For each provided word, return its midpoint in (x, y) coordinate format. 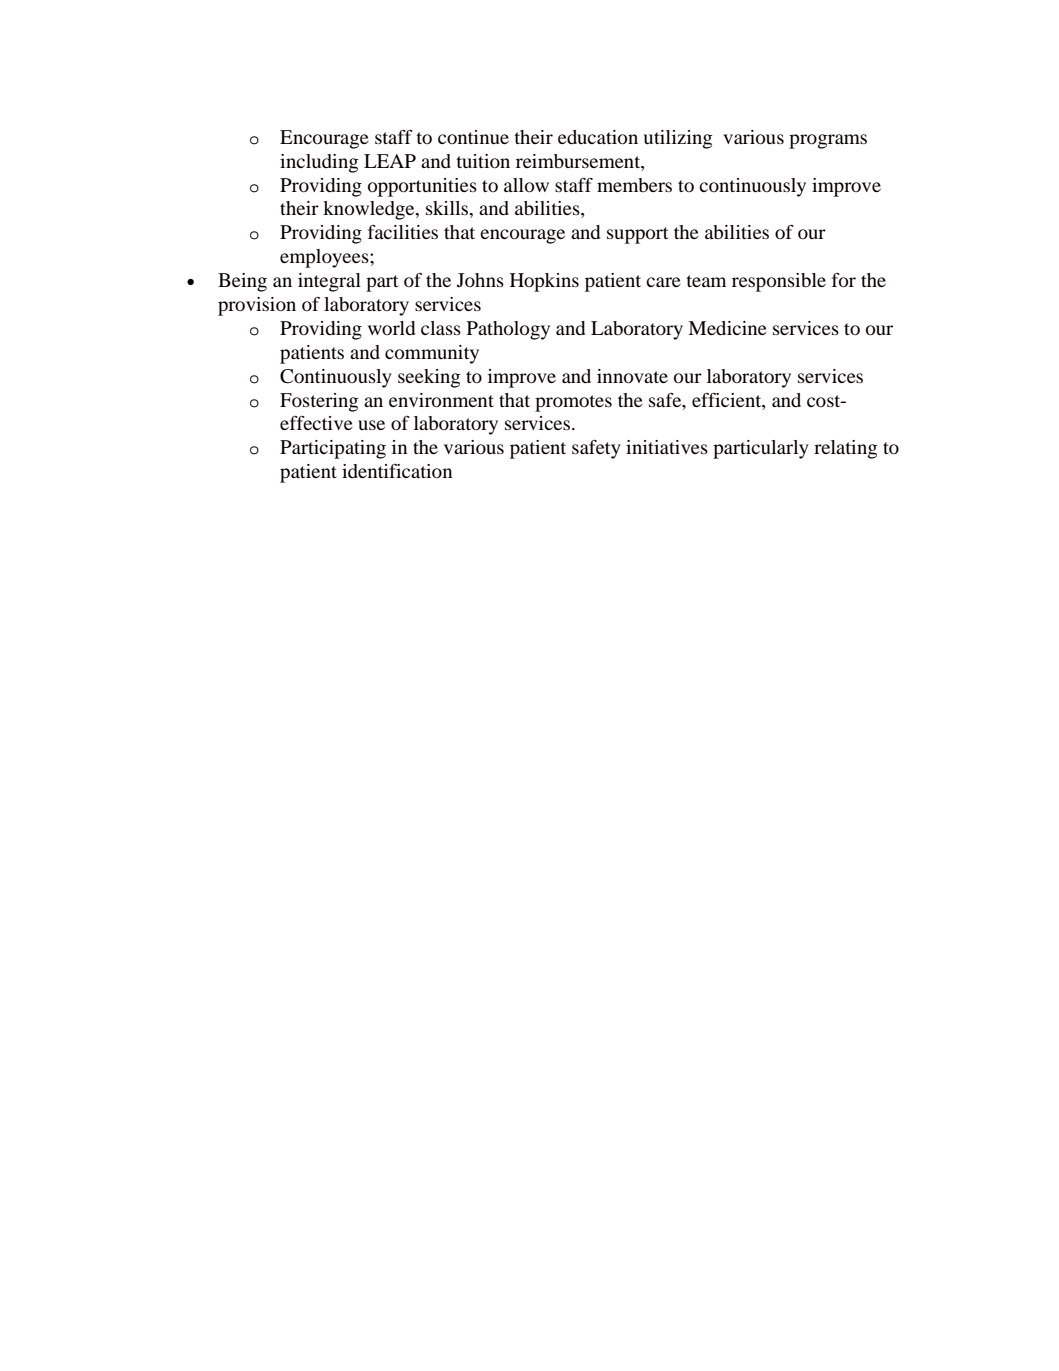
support (637, 235)
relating (845, 449)
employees (325, 258)
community (432, 354)
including (319, 163)
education (598, 137)
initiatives (667, 447)
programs (828, 141)
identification (397, 471)
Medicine (727, 328)
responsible (779, 282)
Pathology (508, 330)
